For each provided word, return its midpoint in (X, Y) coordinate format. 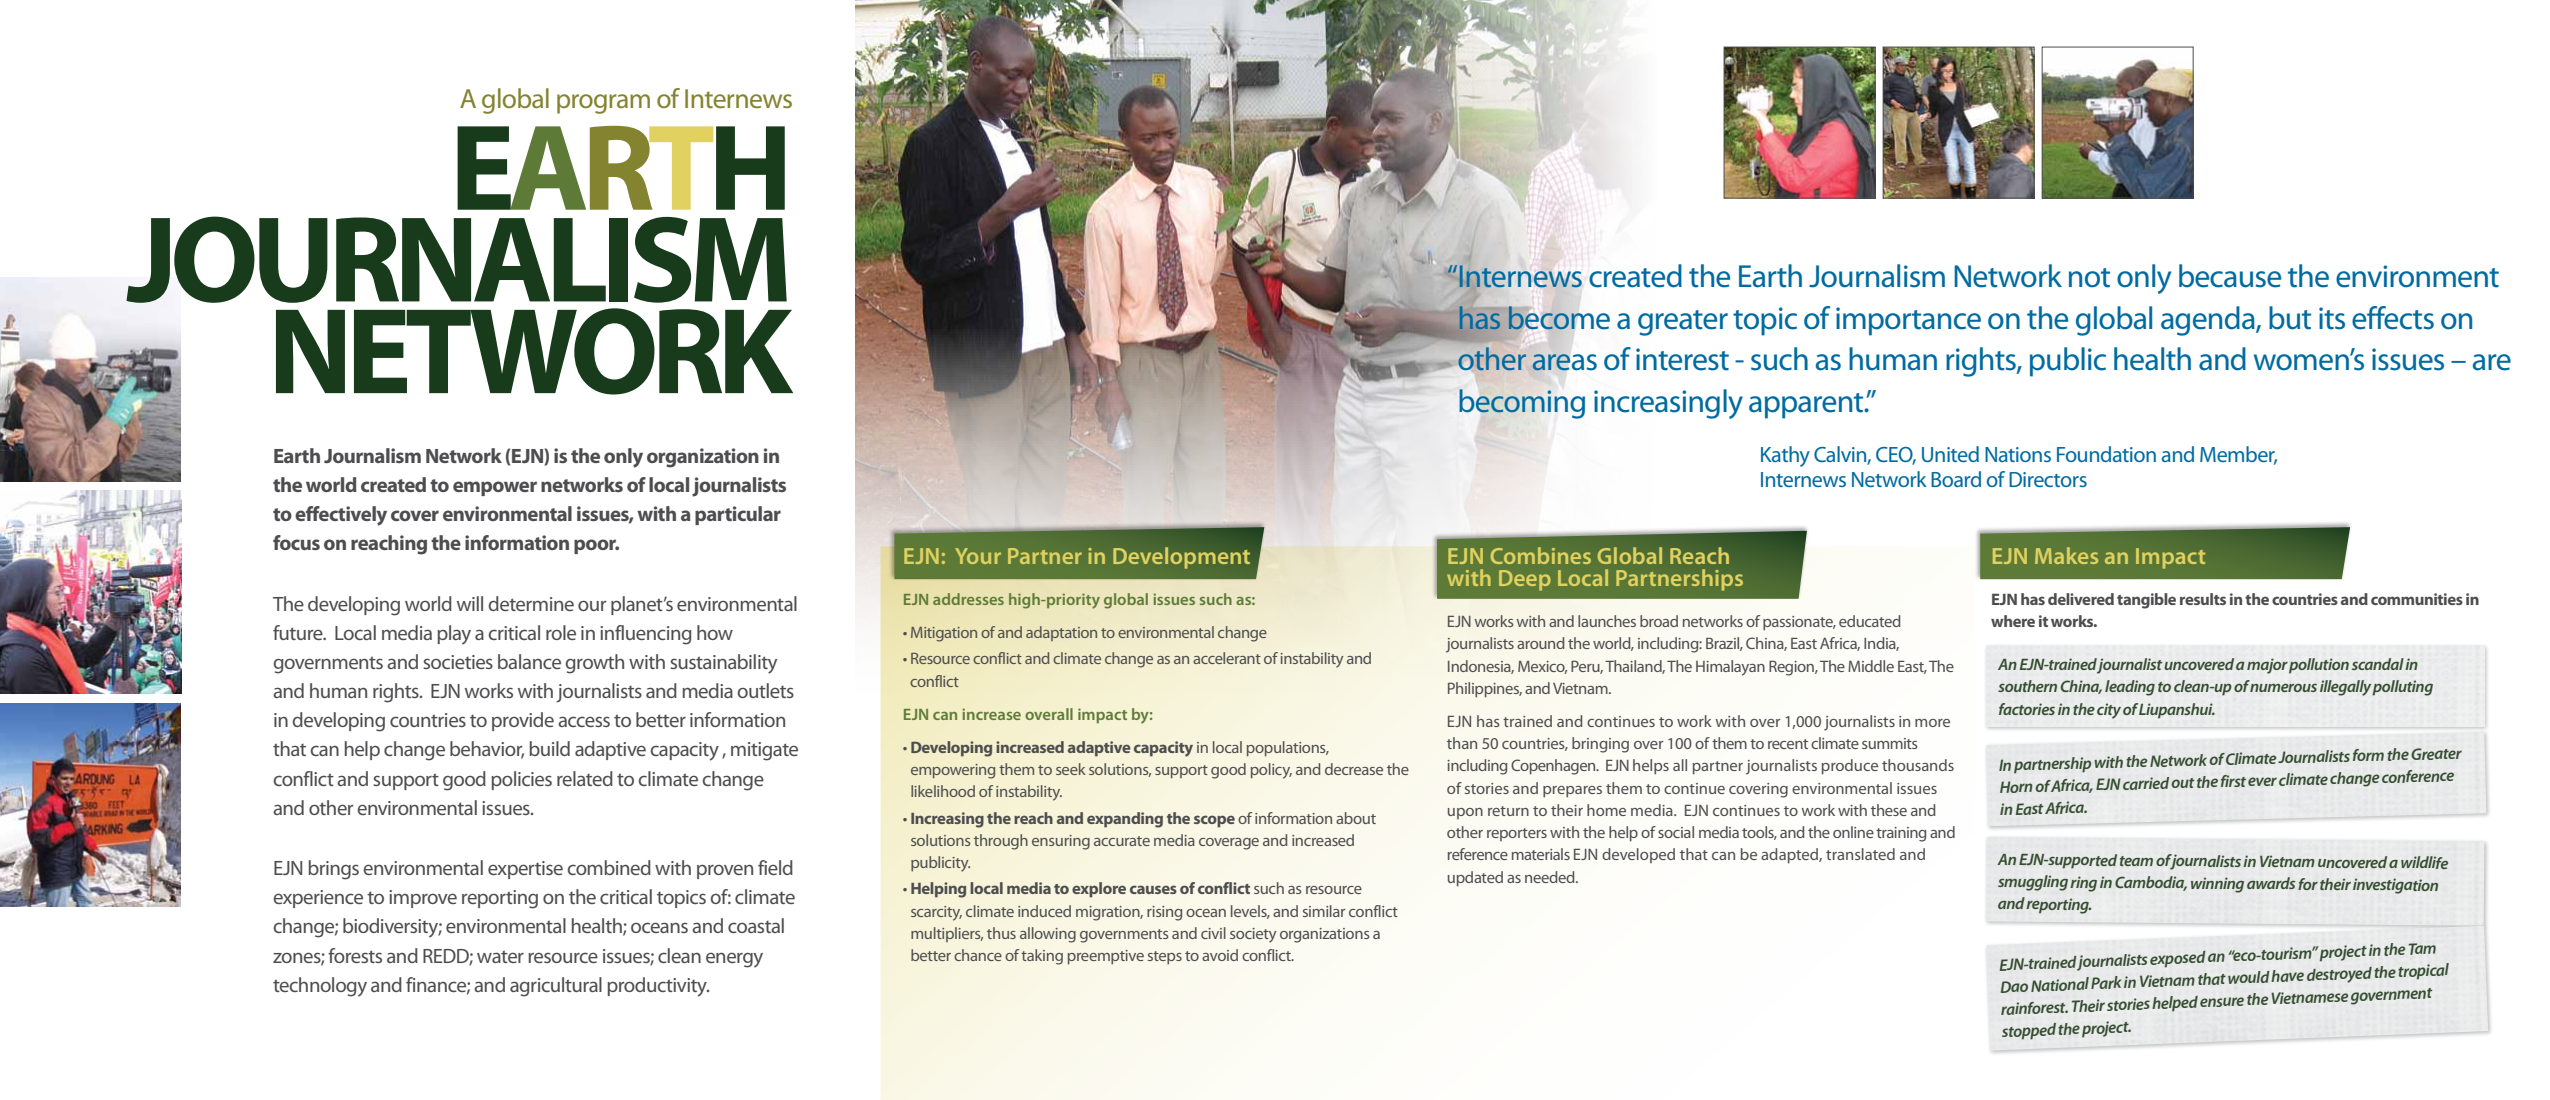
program (603, 104)
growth (595, 664)
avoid (1220, 955)
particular (738, 515)
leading (2130, 688)
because (2230, 276)
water (500, 956)
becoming (1522, 404)
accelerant (1227, 658)
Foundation (2106, 454)
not (2089, 278)
